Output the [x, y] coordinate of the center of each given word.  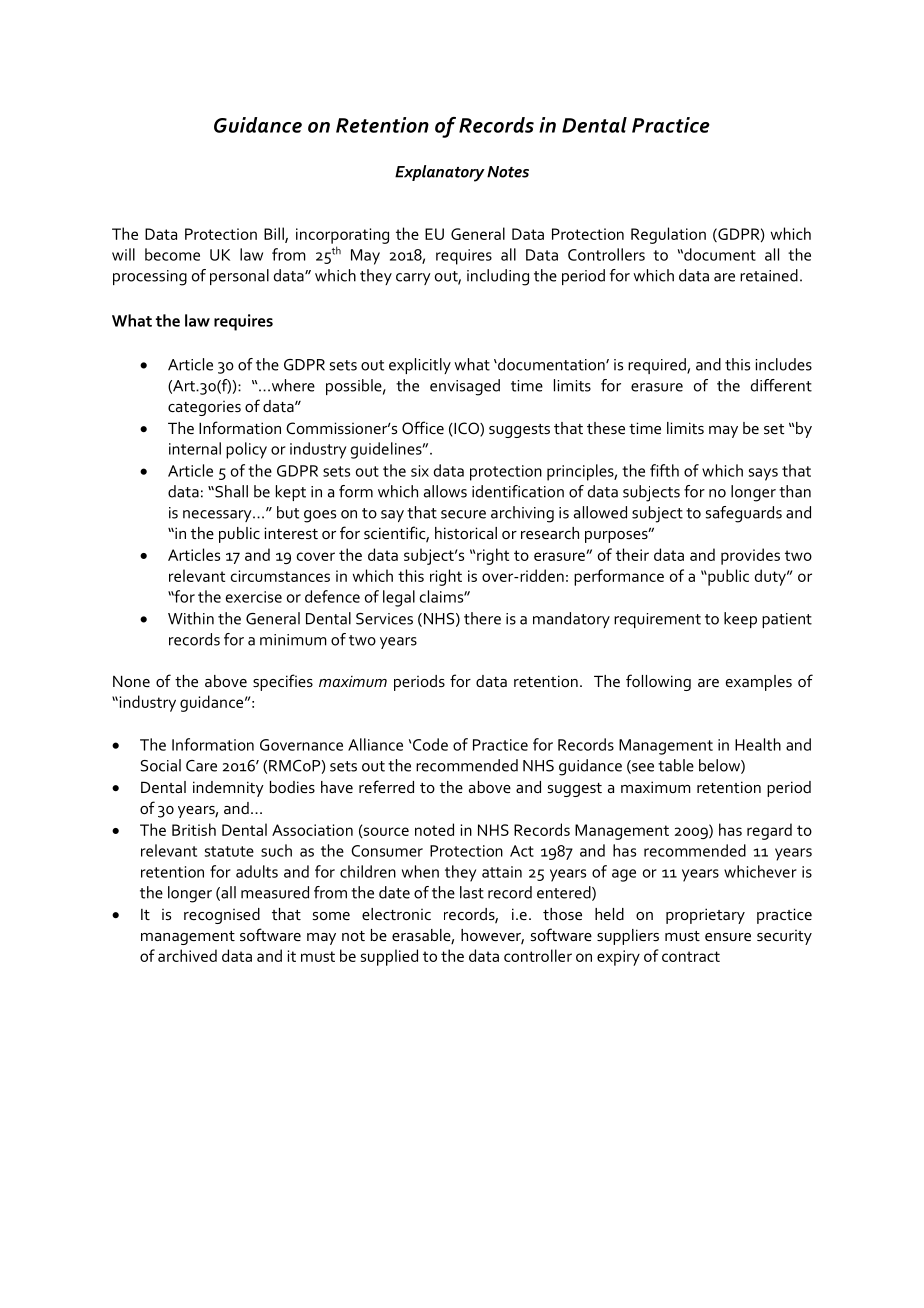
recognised [222, 916]
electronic [396, 914]
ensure [728, 937]
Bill [275, 234]
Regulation [668, 235]
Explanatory [440, 173]
